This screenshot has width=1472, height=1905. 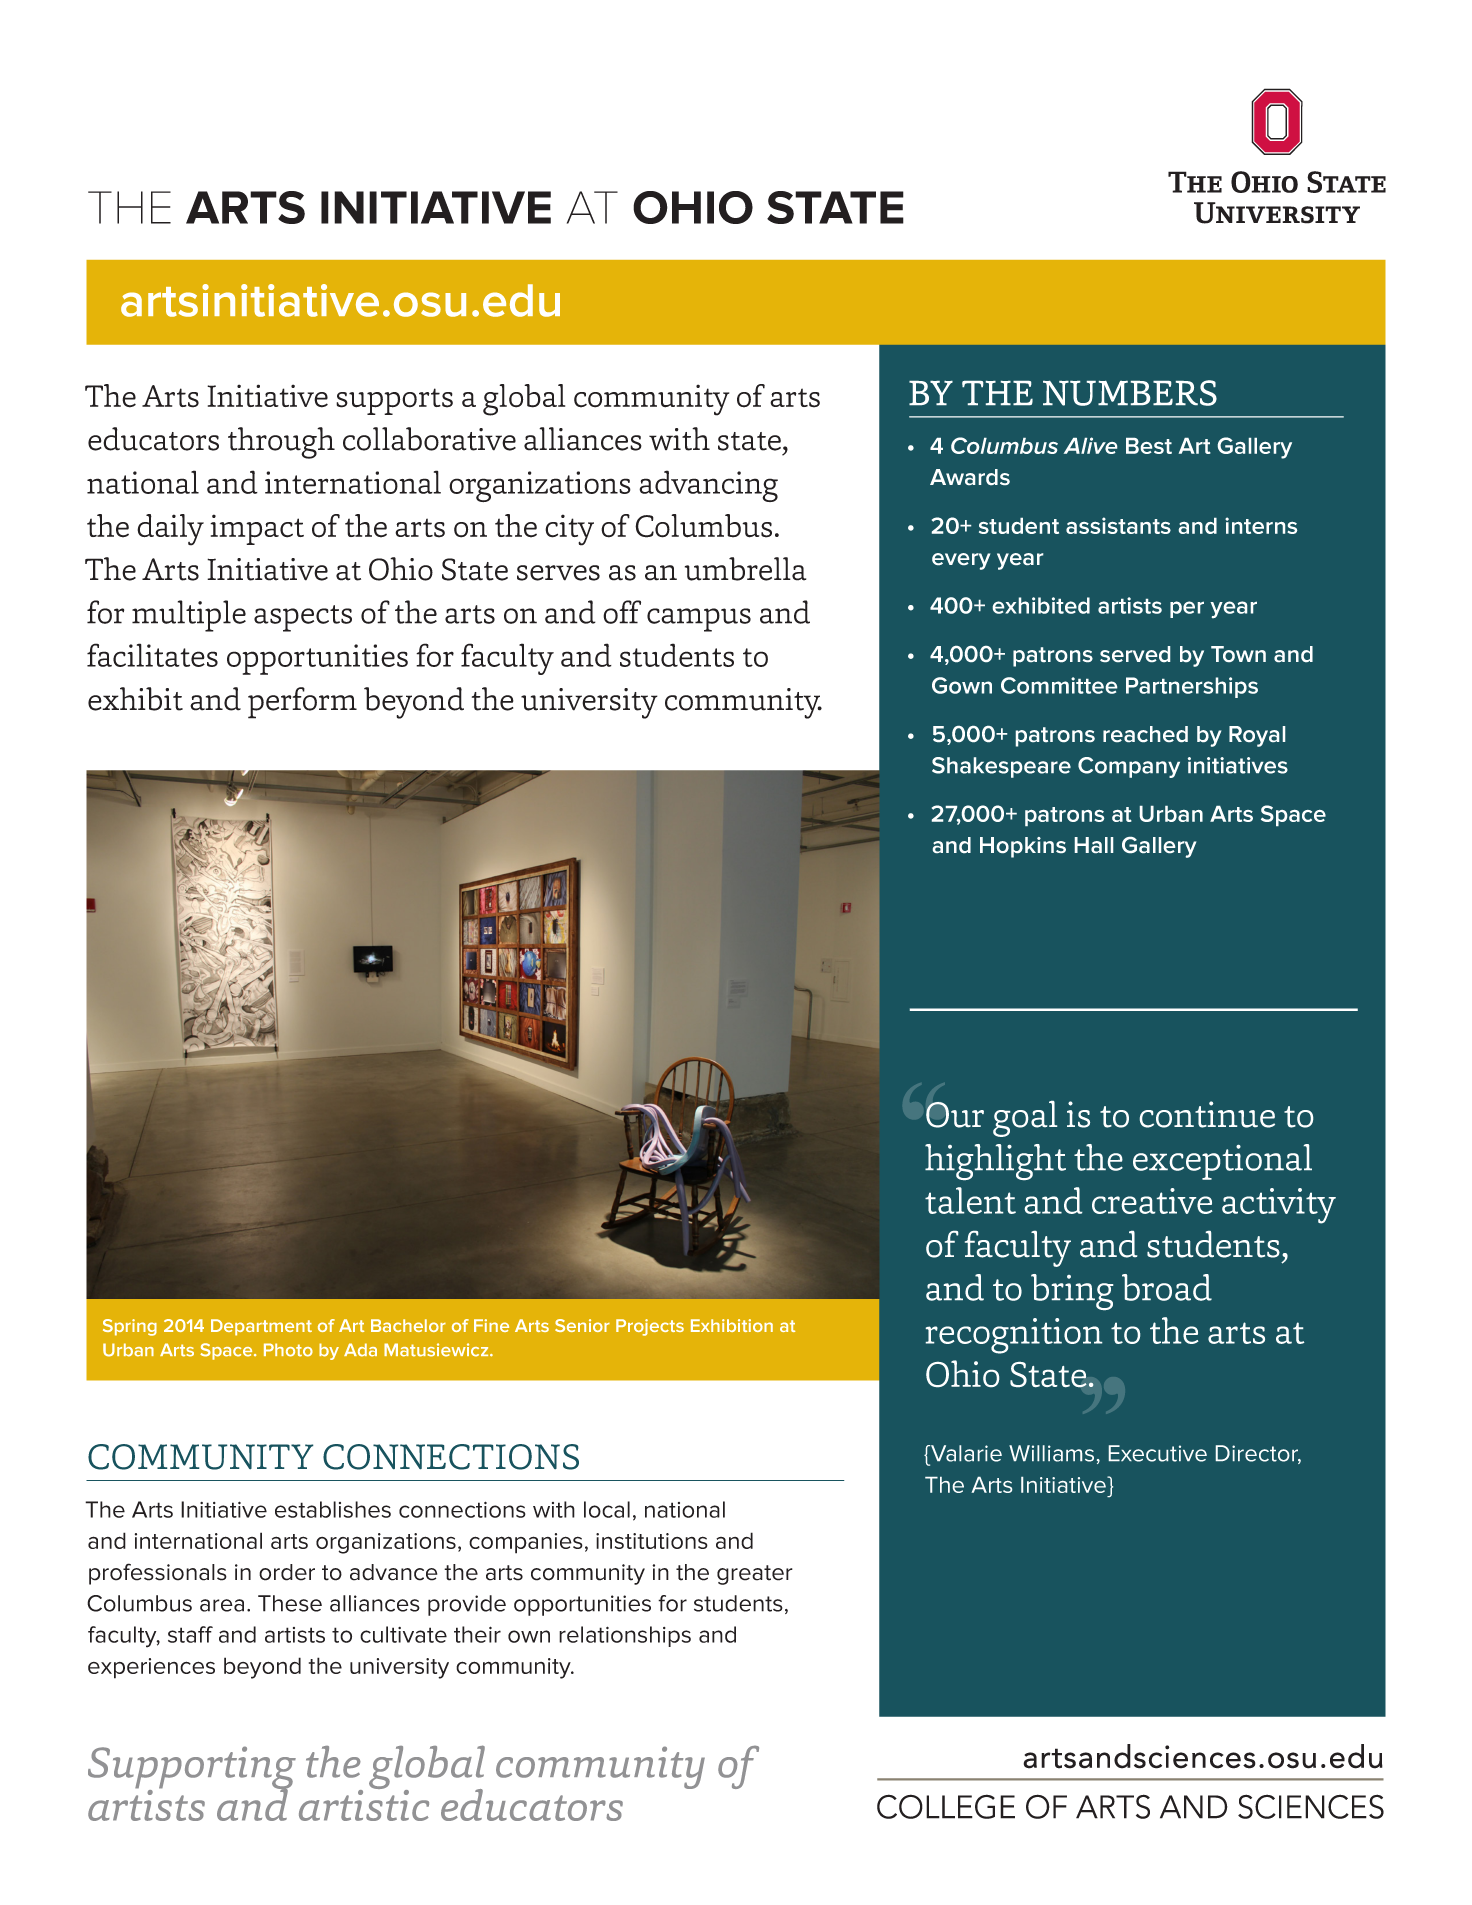 What do you see at coordinates (261, 1327) in the screenshot?
I see `Department` at bounding box center [261, 1327].
